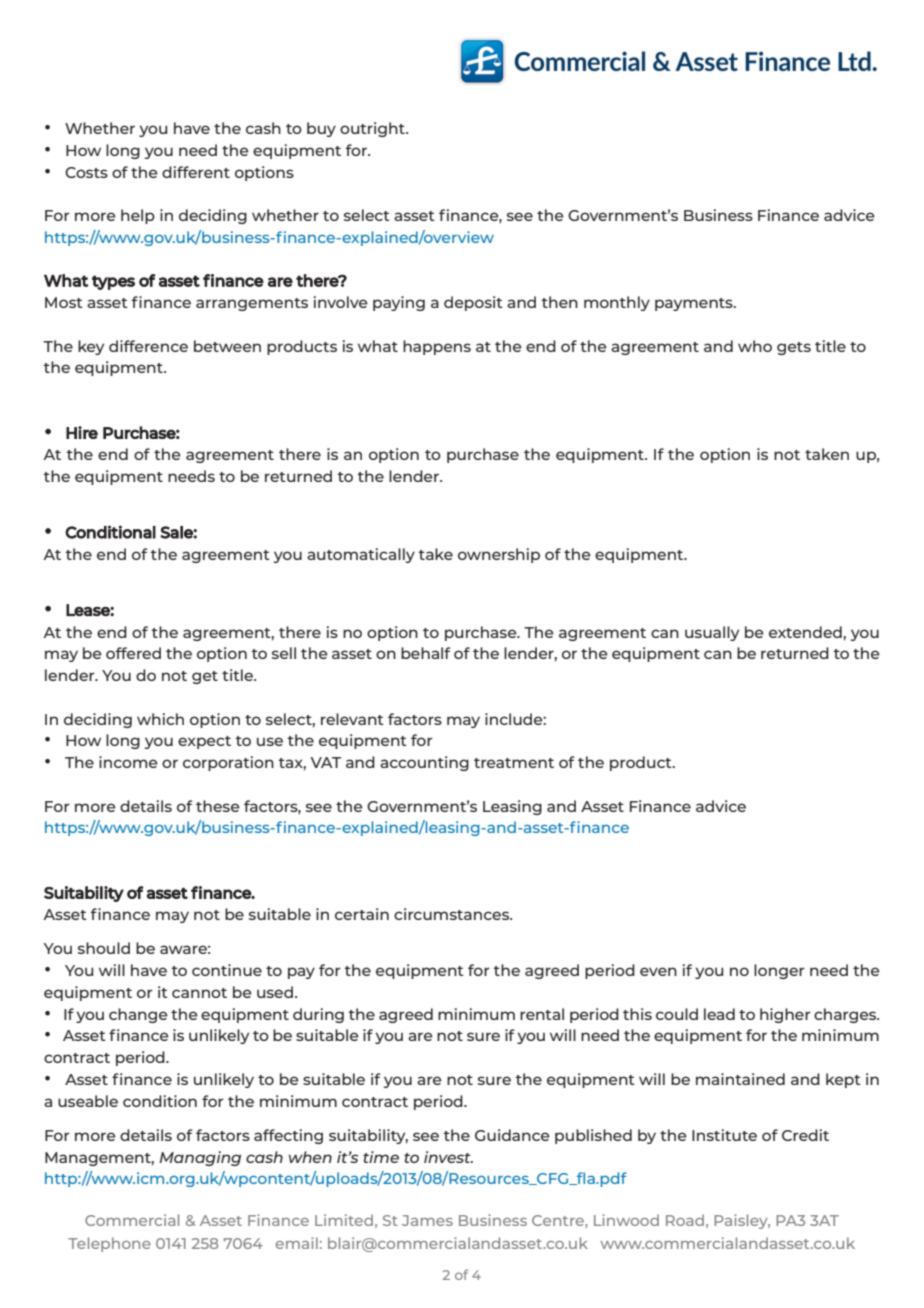 The height and width of the page is (1308, 924). I want to click on usually, so click(712, 633).
